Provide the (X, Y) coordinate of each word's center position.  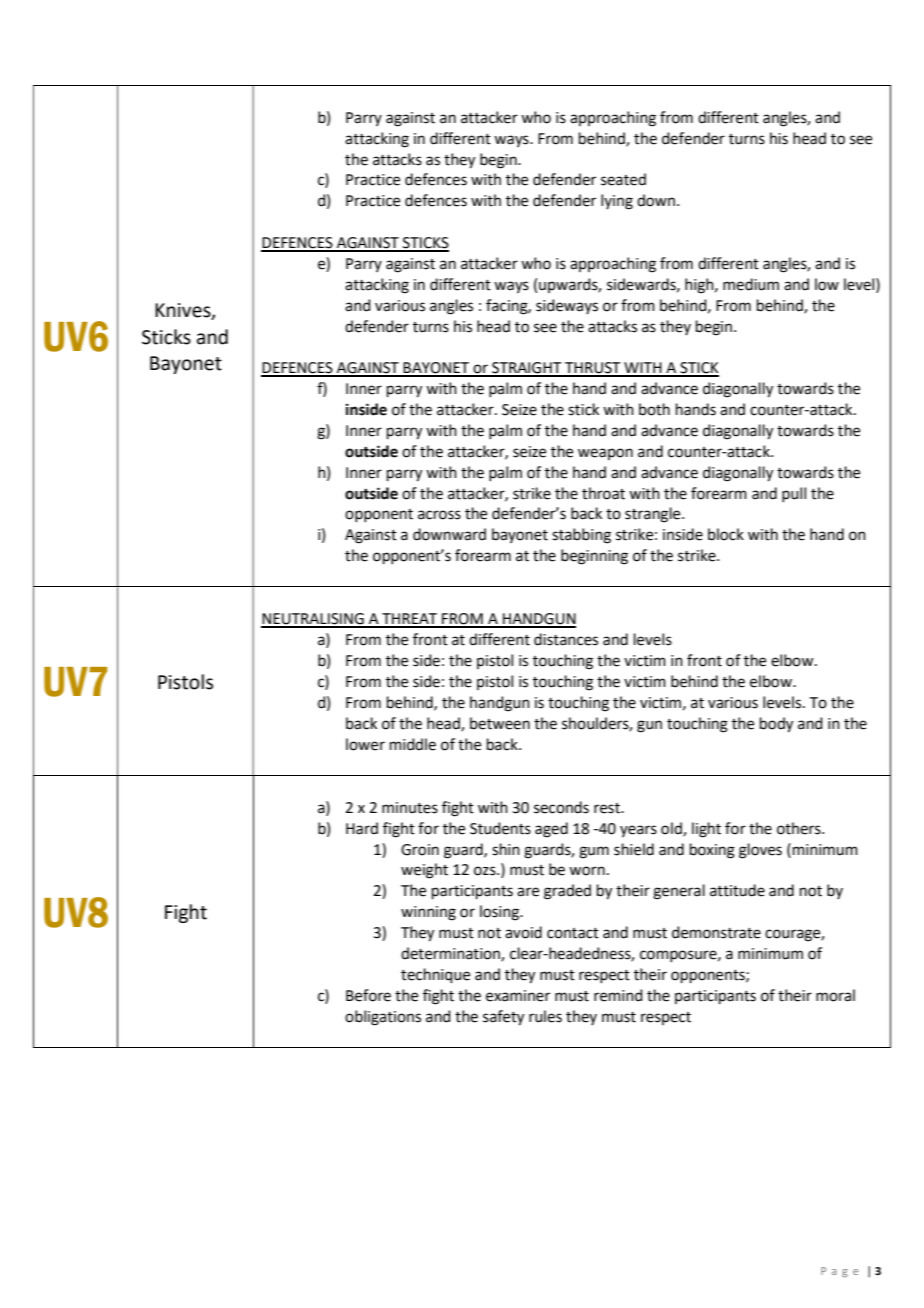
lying (617, 202)
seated (623, 179)
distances (566, 639)
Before (368, 995)
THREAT (410, 620)
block (726, 534)
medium (751, 284)
